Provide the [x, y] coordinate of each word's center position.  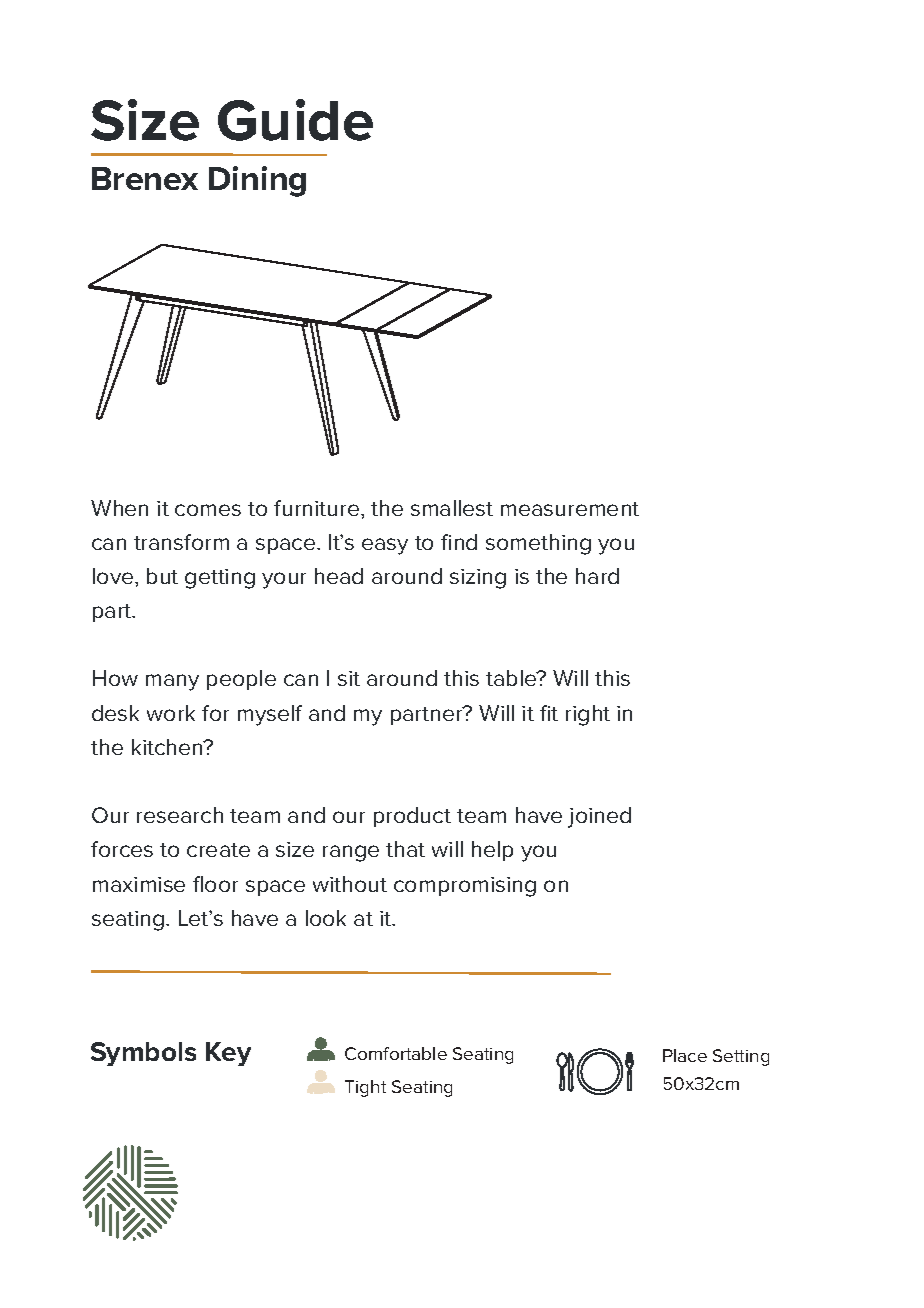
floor [215, 884]
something [538, 544]
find [459, 542]
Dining [257, 181]
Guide [295, 120]
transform [181, 542]
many [172, 682]
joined [599, 817]
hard [597, 576]
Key [228, 1054]
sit [349, 678]
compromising [465, 887]
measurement [570, 509]
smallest [452, 508]
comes [208, 510]
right [588, 715]
